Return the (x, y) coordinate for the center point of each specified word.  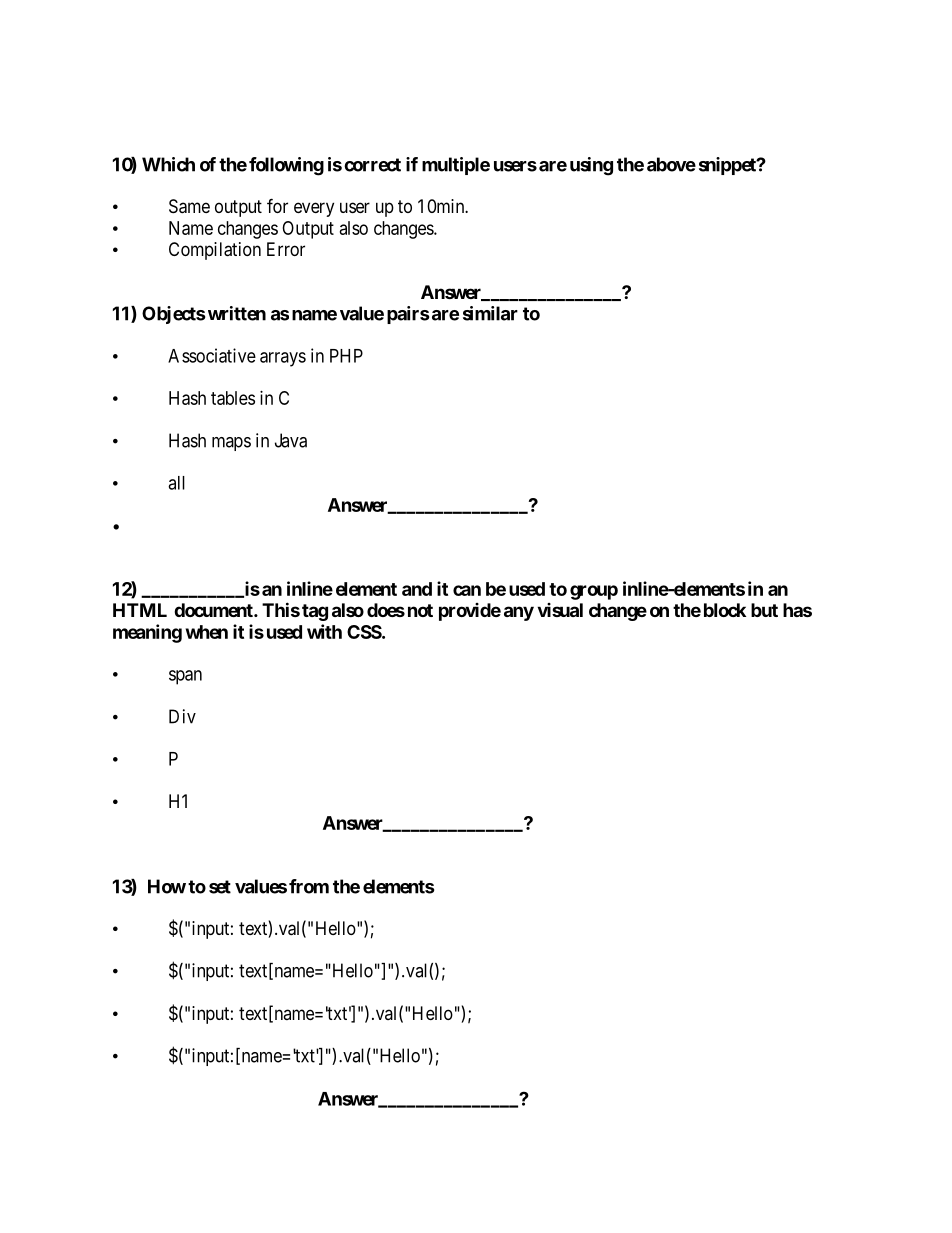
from (309, 886)
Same (189, 206)
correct (372, 165)
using (591, 166)
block (725, 610)
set (220, 887)
